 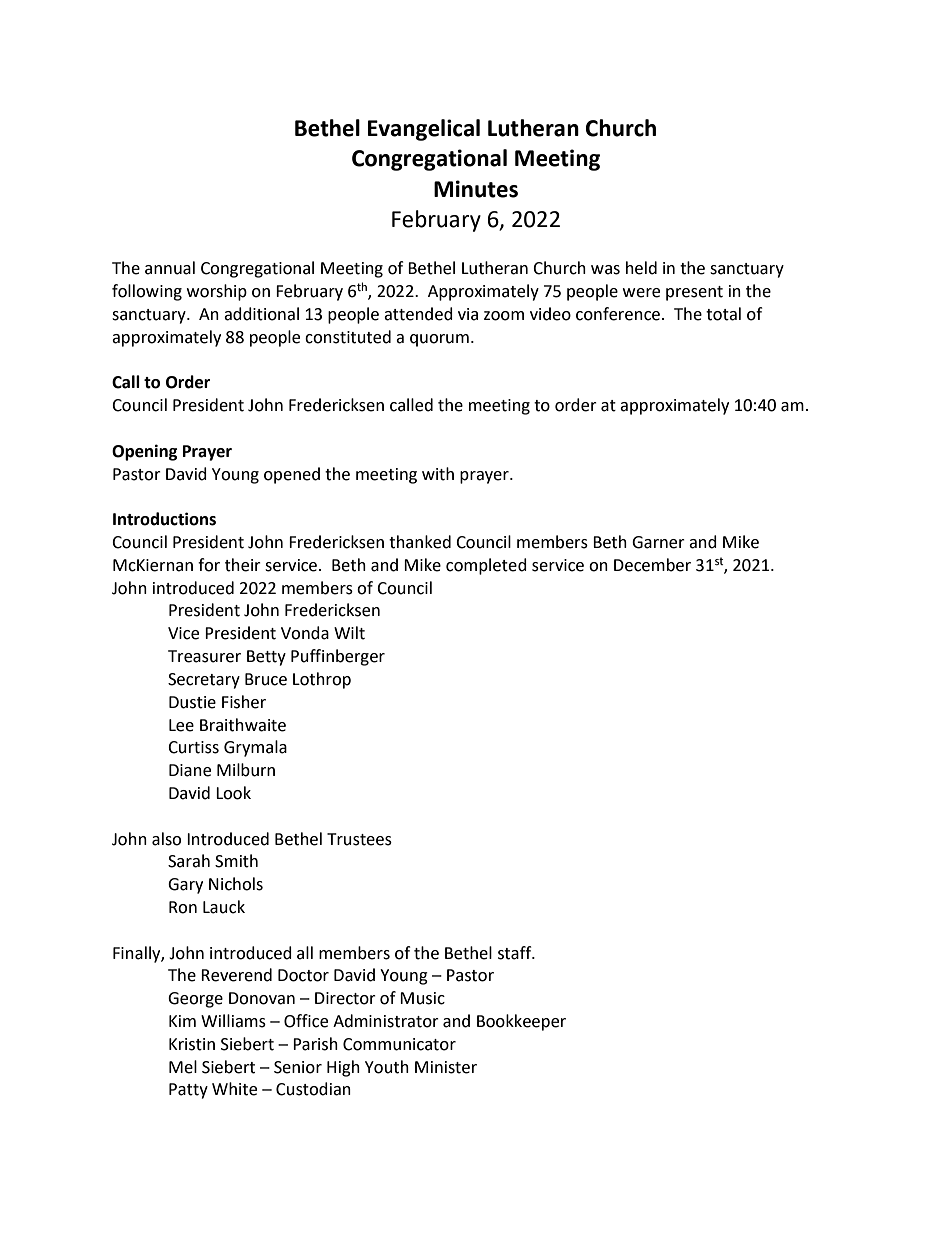 I want to click on held, so click(x=641, y=268).
